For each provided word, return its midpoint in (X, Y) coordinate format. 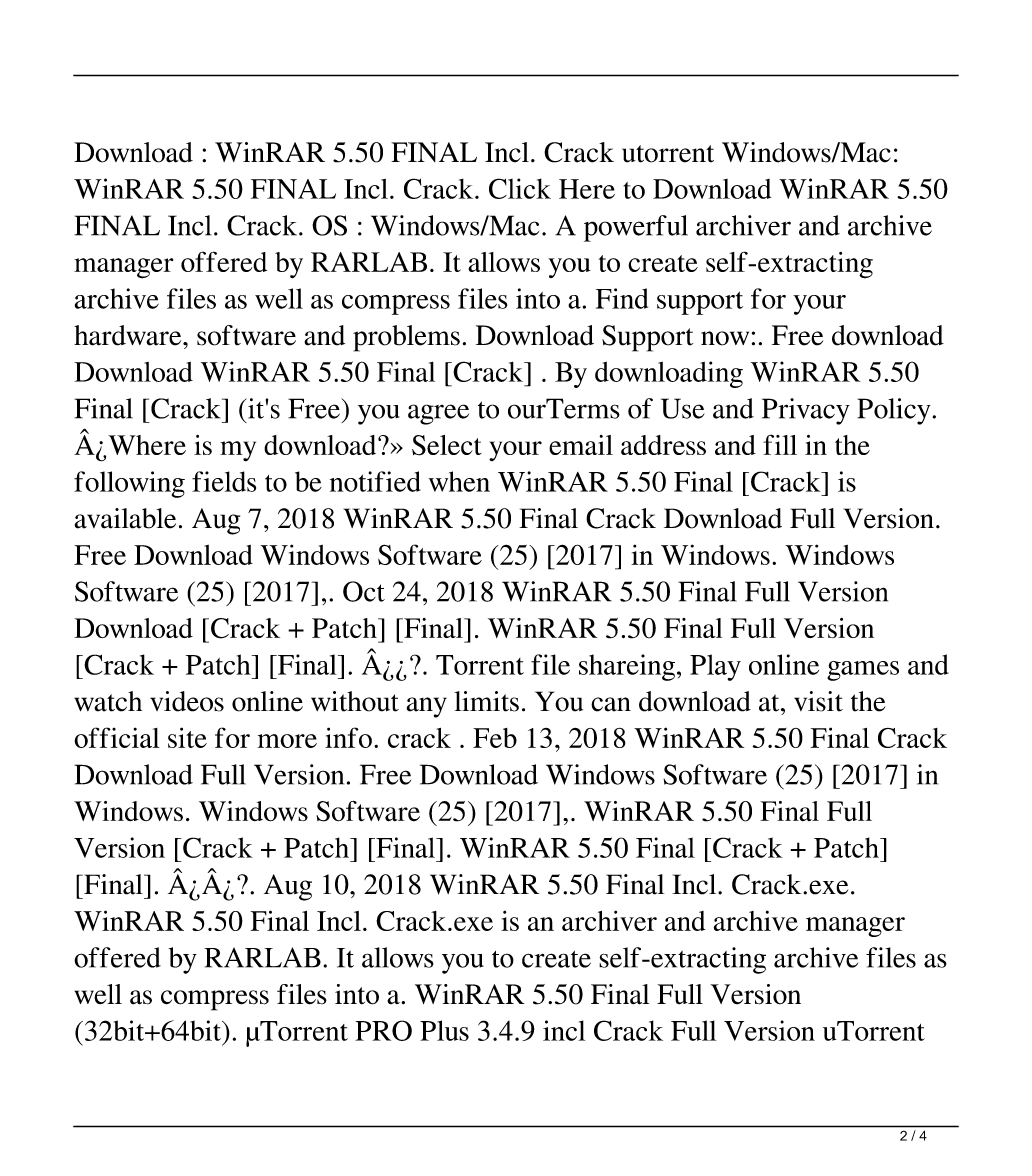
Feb (495, 738)
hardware (129, 335)
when (459, 481)
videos (187, 701)
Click (520, 188)
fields (224, 481)
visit (818, 701)
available (125, 518)
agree (438, 414)
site (187, 737)
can (611, 704)
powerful (636, 228)
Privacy (806, 411)
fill (780, 444)
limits (486, 701)
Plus (444, 1030)
